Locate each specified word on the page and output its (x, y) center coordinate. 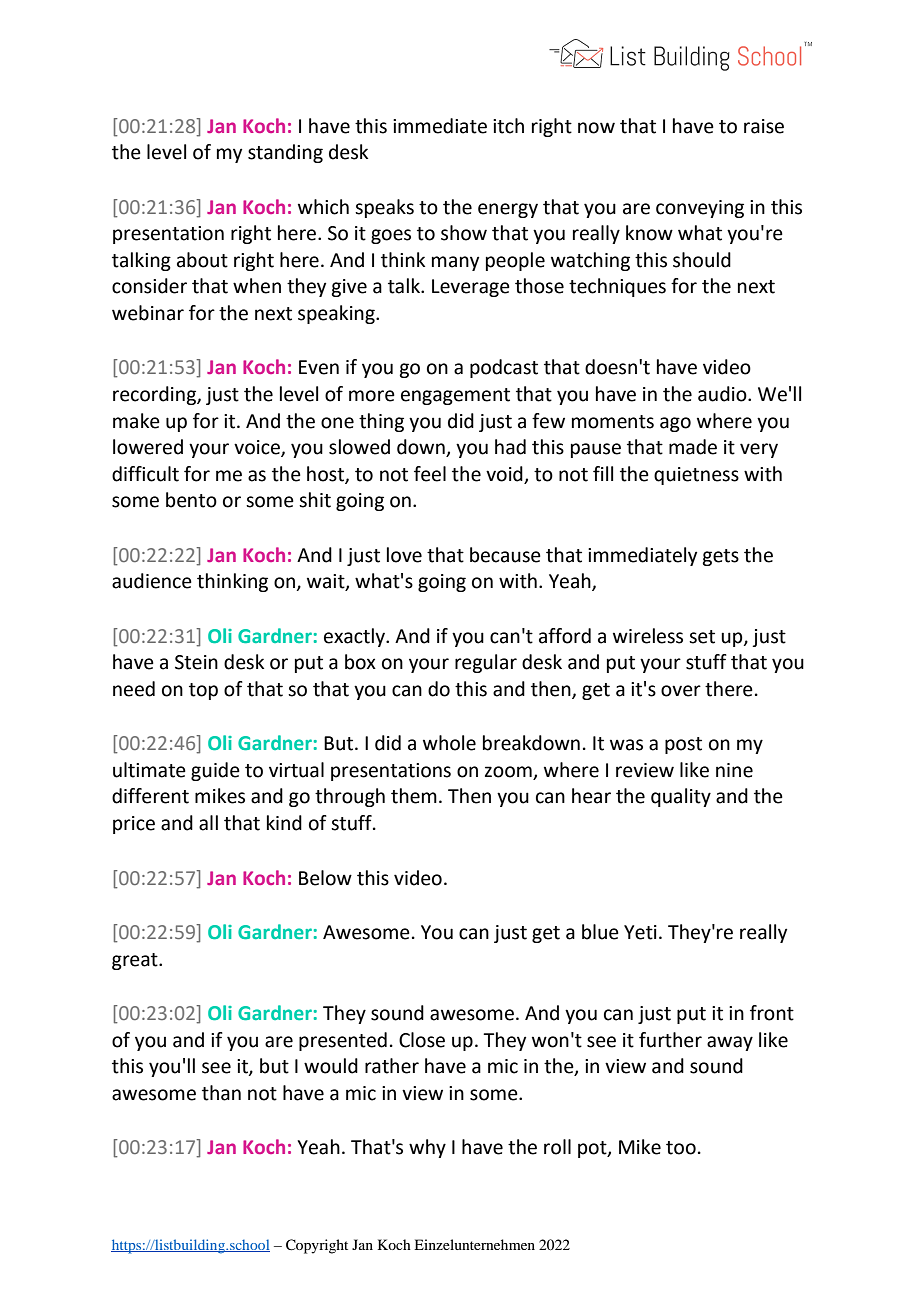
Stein (196, 662)
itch (508, 126)
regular (486, 663)
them (414, 796)
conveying (700, 209)
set (702, 637)
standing (285, 153)
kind (284, 823)
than (221, 1093)
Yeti (640, 932)
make (136, 421)
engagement (455, 396)
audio (723, 394)
